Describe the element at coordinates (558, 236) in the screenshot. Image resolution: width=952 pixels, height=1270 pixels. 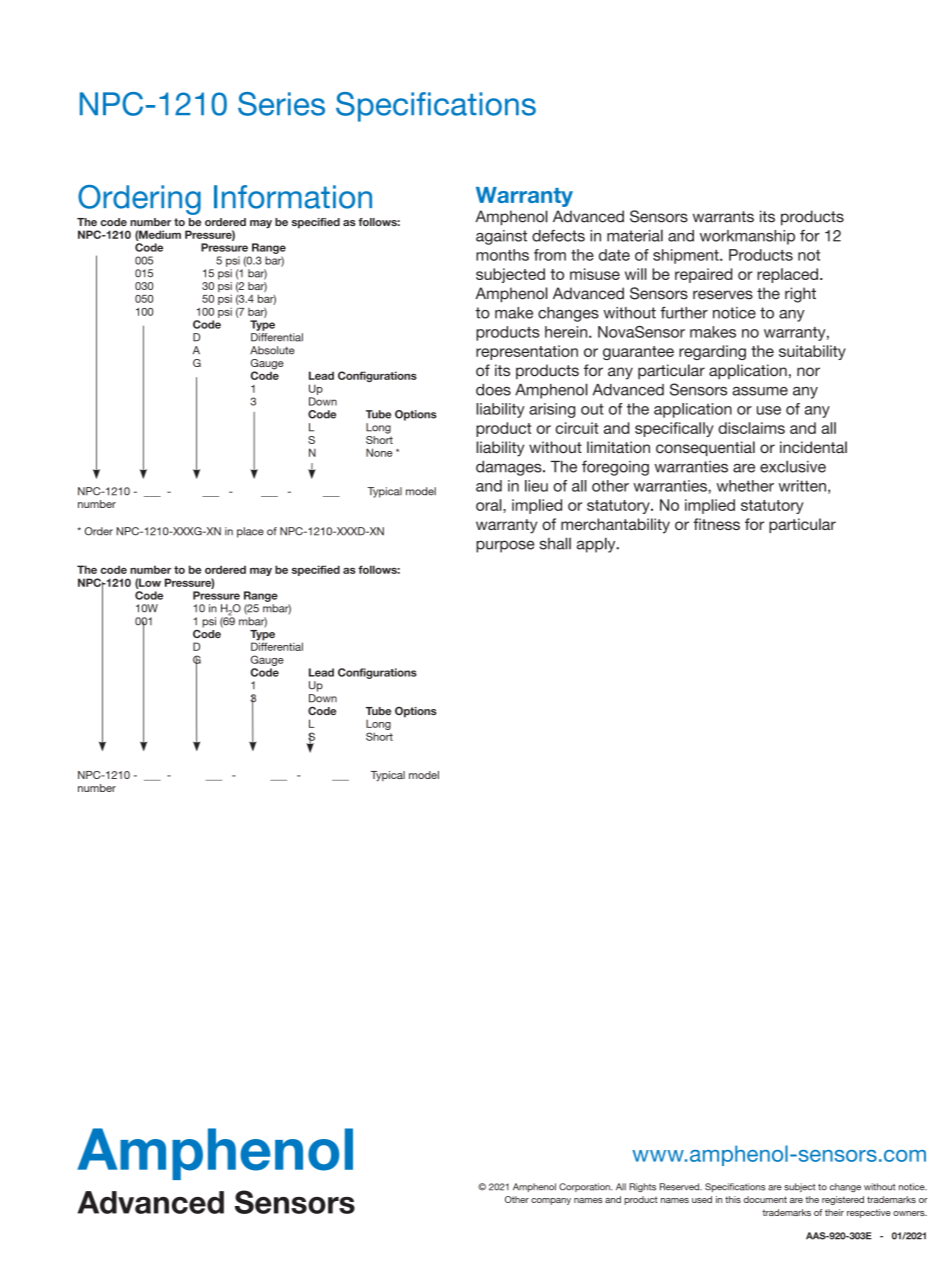
I see `defects` at that location.
